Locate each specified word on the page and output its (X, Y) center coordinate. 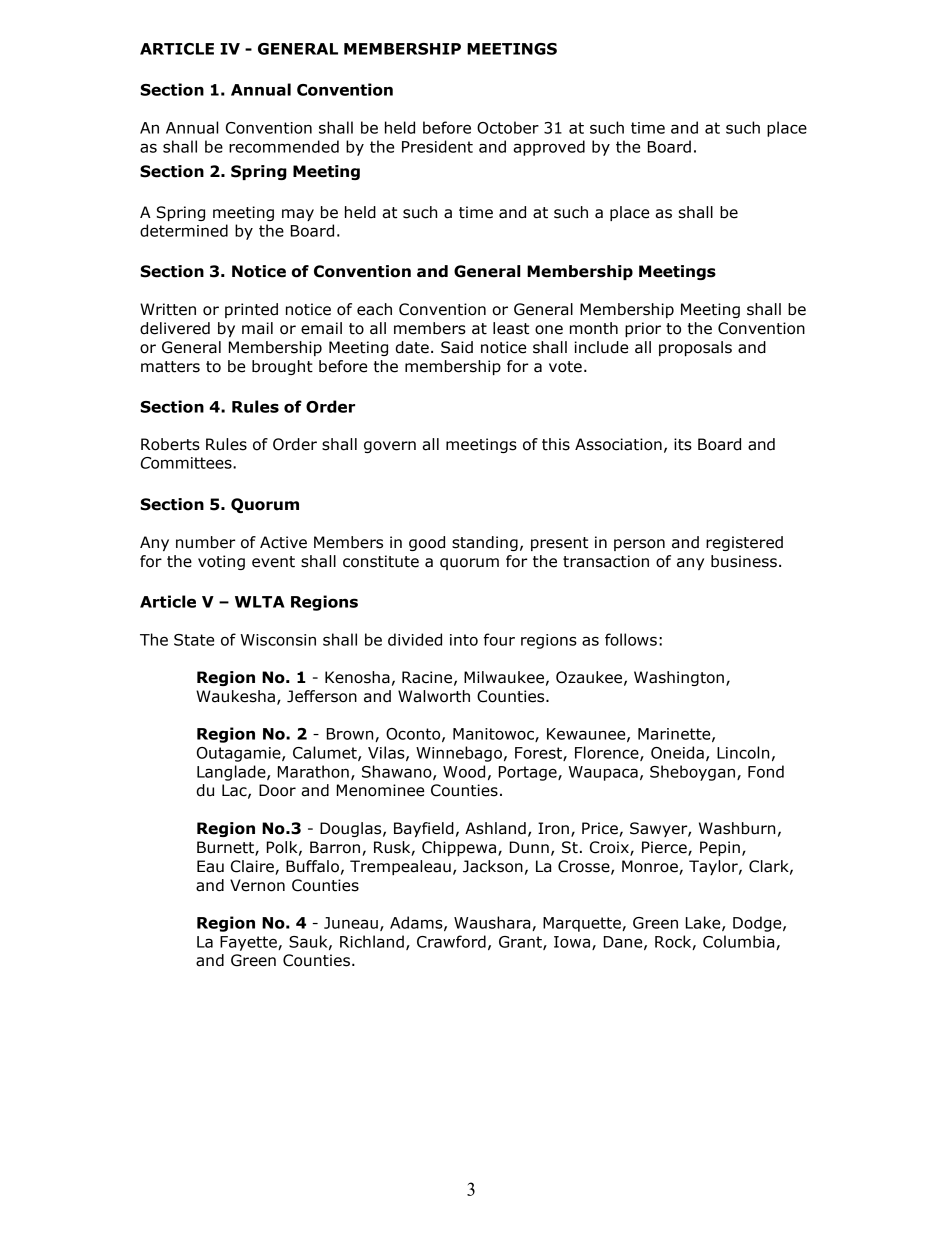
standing (485, 543)
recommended (284, 146)
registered (744, 543)
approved (549, 148)
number (206, 542)
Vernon (257, 885)
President (437, 146)
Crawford (451, 941)
